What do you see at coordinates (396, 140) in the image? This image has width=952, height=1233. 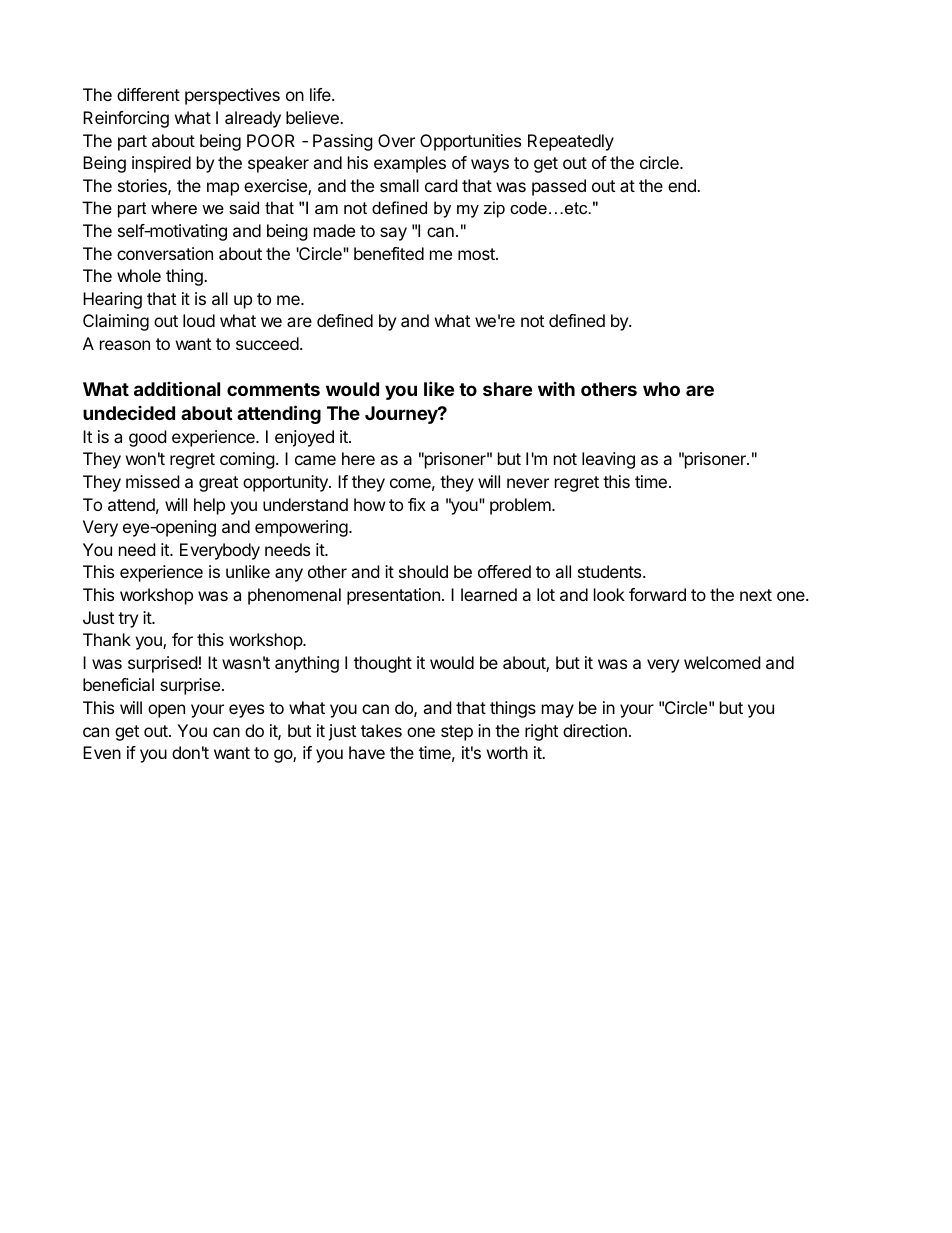 I see `Over` at bounding box center [396, 140].
